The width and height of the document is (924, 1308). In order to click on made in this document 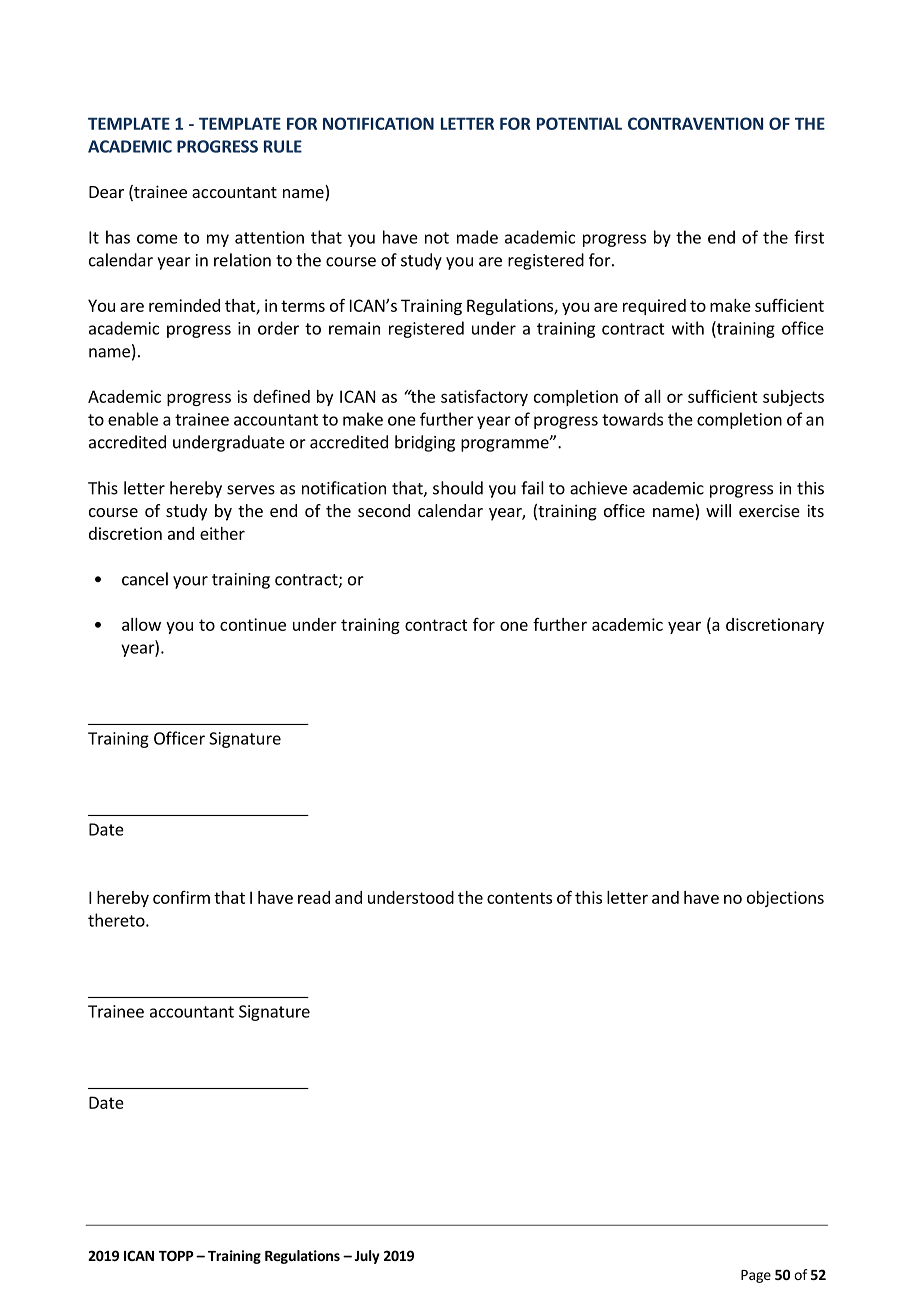, I will do `click(477, 237)`.
